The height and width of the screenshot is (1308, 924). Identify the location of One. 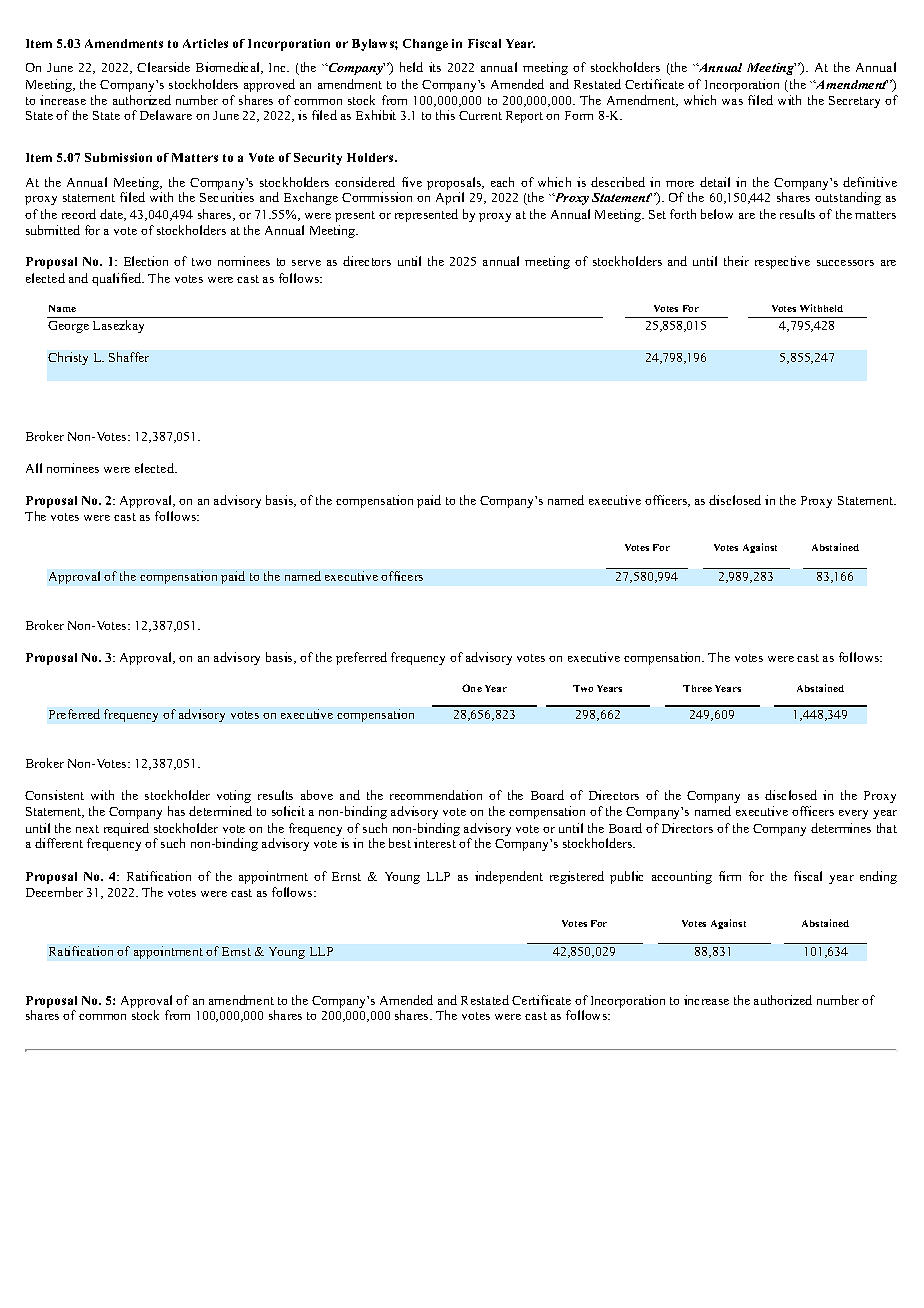
(472, 688).
